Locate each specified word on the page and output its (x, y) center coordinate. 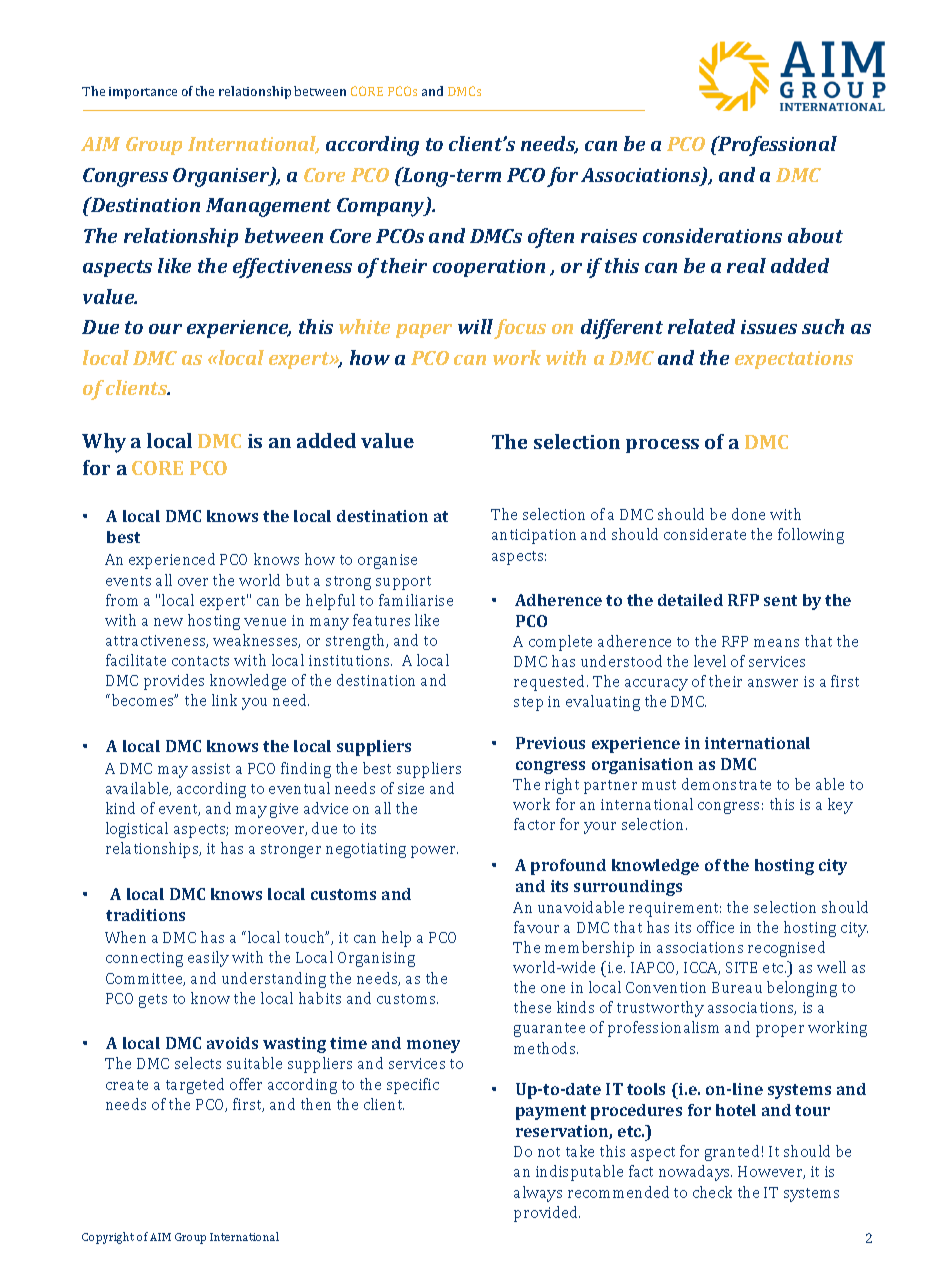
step (528, 704)
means (776, 643)
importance (143, 93)
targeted (195, 1086)
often (551, 238)
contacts (200, 661)
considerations (712, 235)
